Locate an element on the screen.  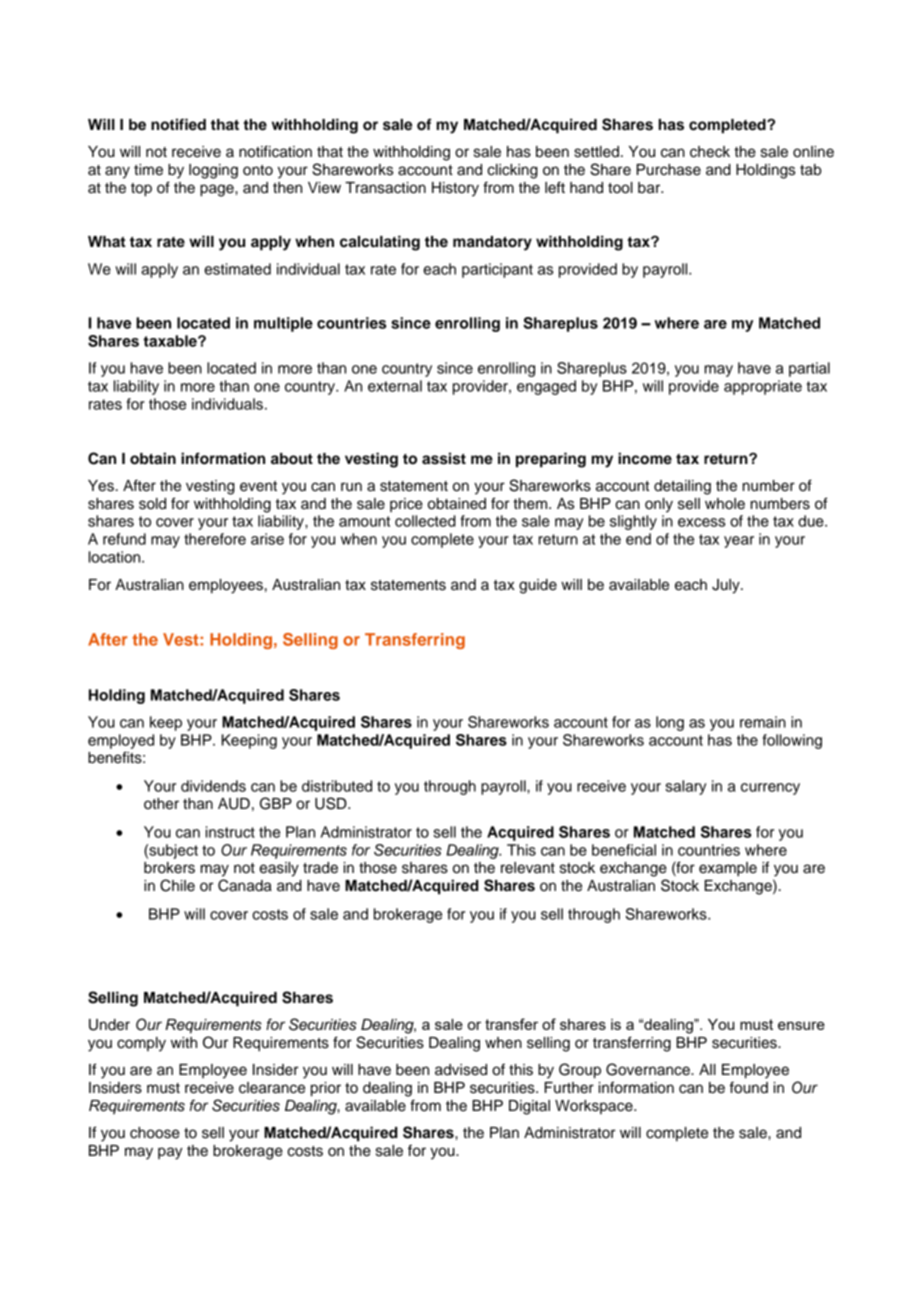
location is located at coordinates (116, 557).
